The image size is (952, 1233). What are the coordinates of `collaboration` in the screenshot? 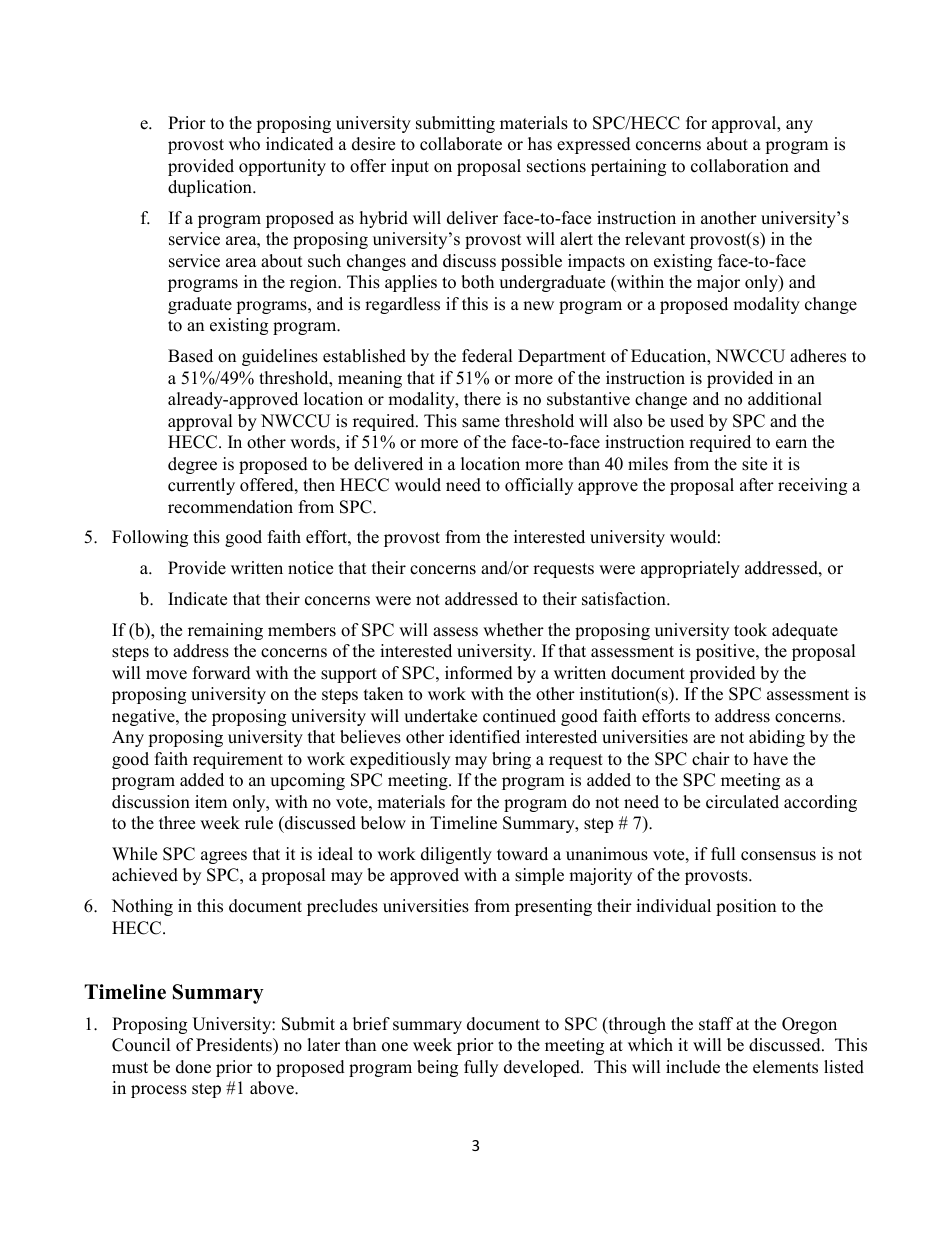 It's located at (740, 166).
